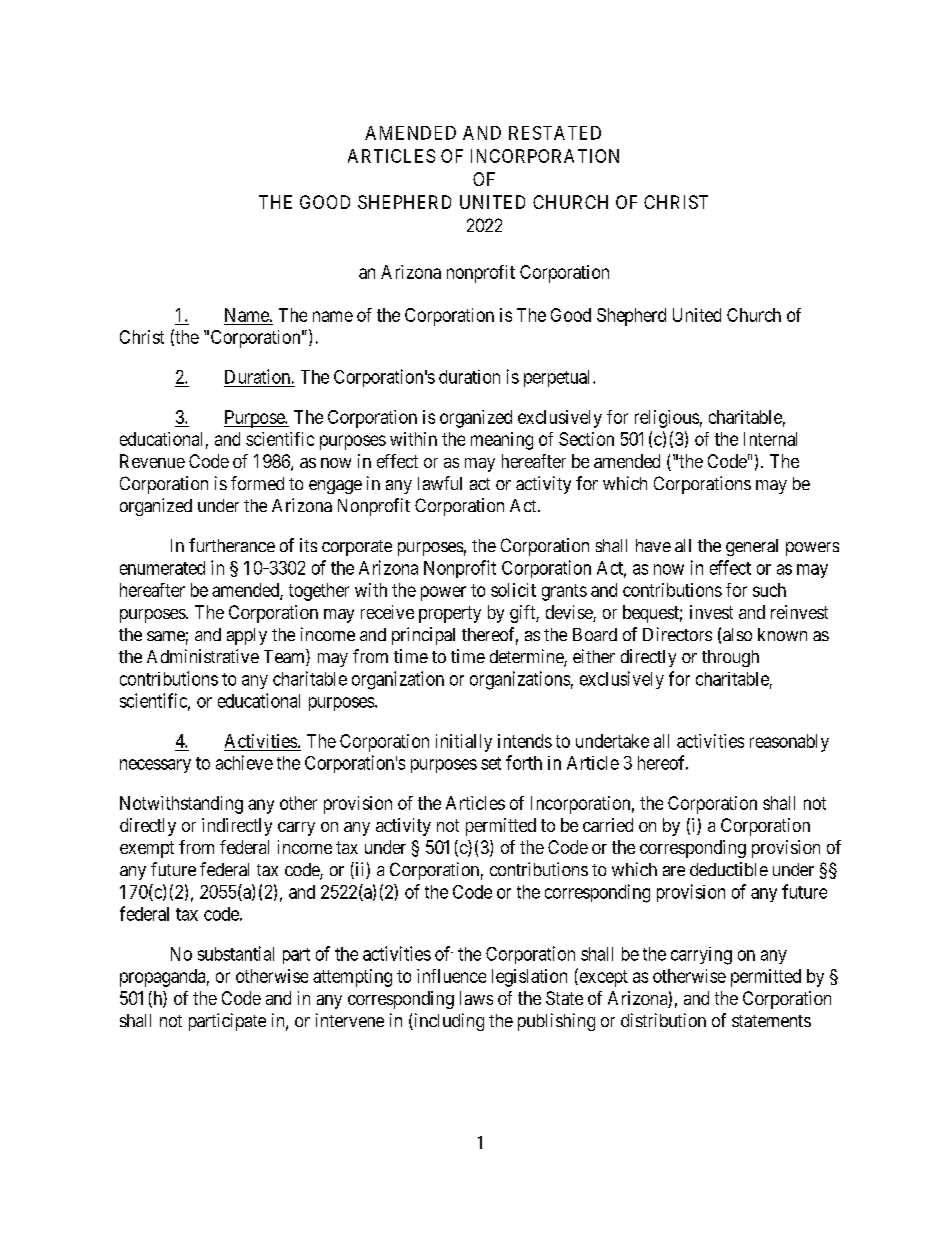 The image size is (952, 1233). What do you see at coordinates (502, 441) in the page?
I see `meaning` at bounding box center [502, 441].
